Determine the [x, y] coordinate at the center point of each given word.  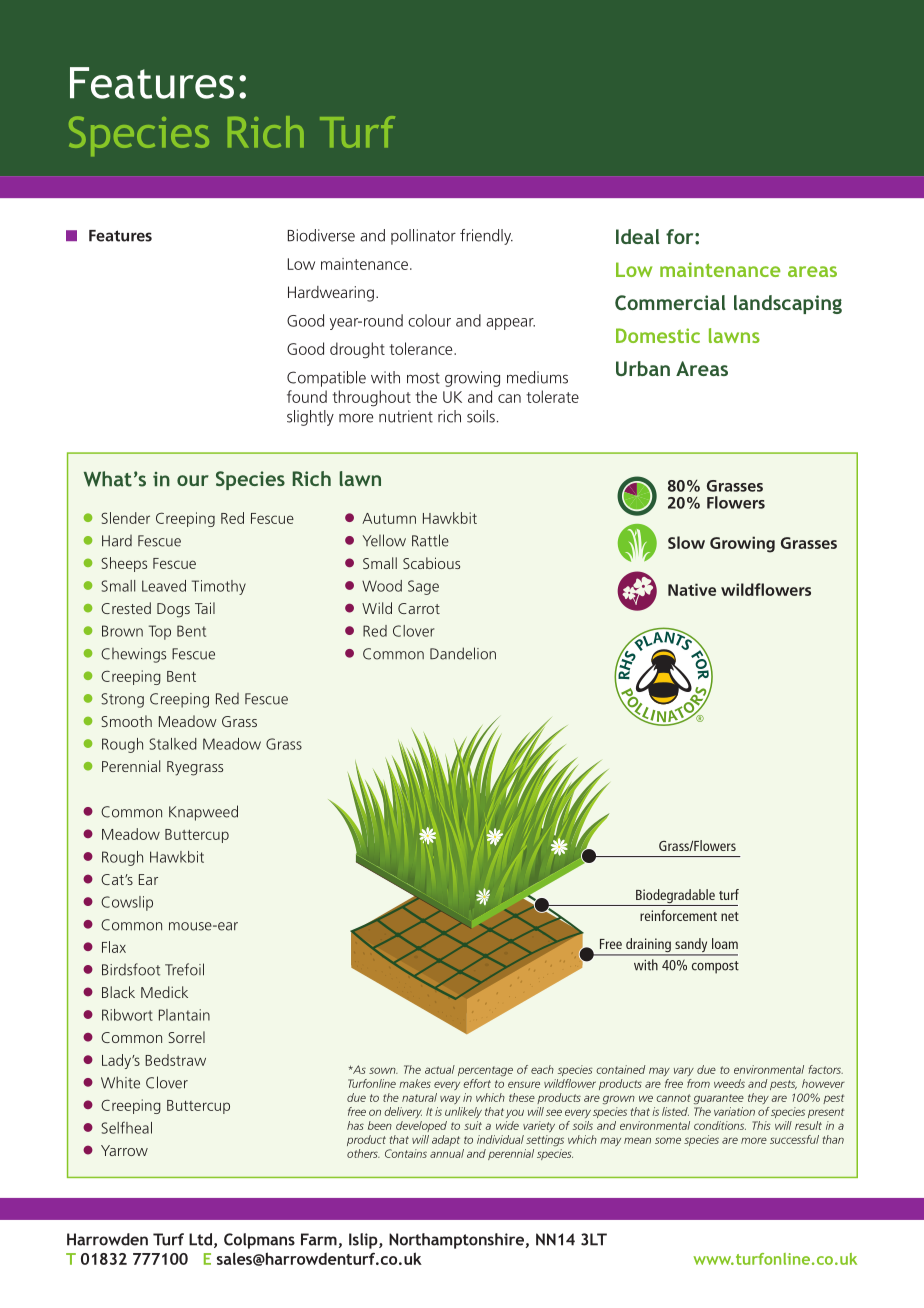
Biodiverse [321, 235]
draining [648, 946]
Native [692, 589]
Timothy [219, 587]
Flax [114, 947]
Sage [423, 587]
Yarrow [124, 1150]
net [730, 916]
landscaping [788, 304]
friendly [486, 237]
